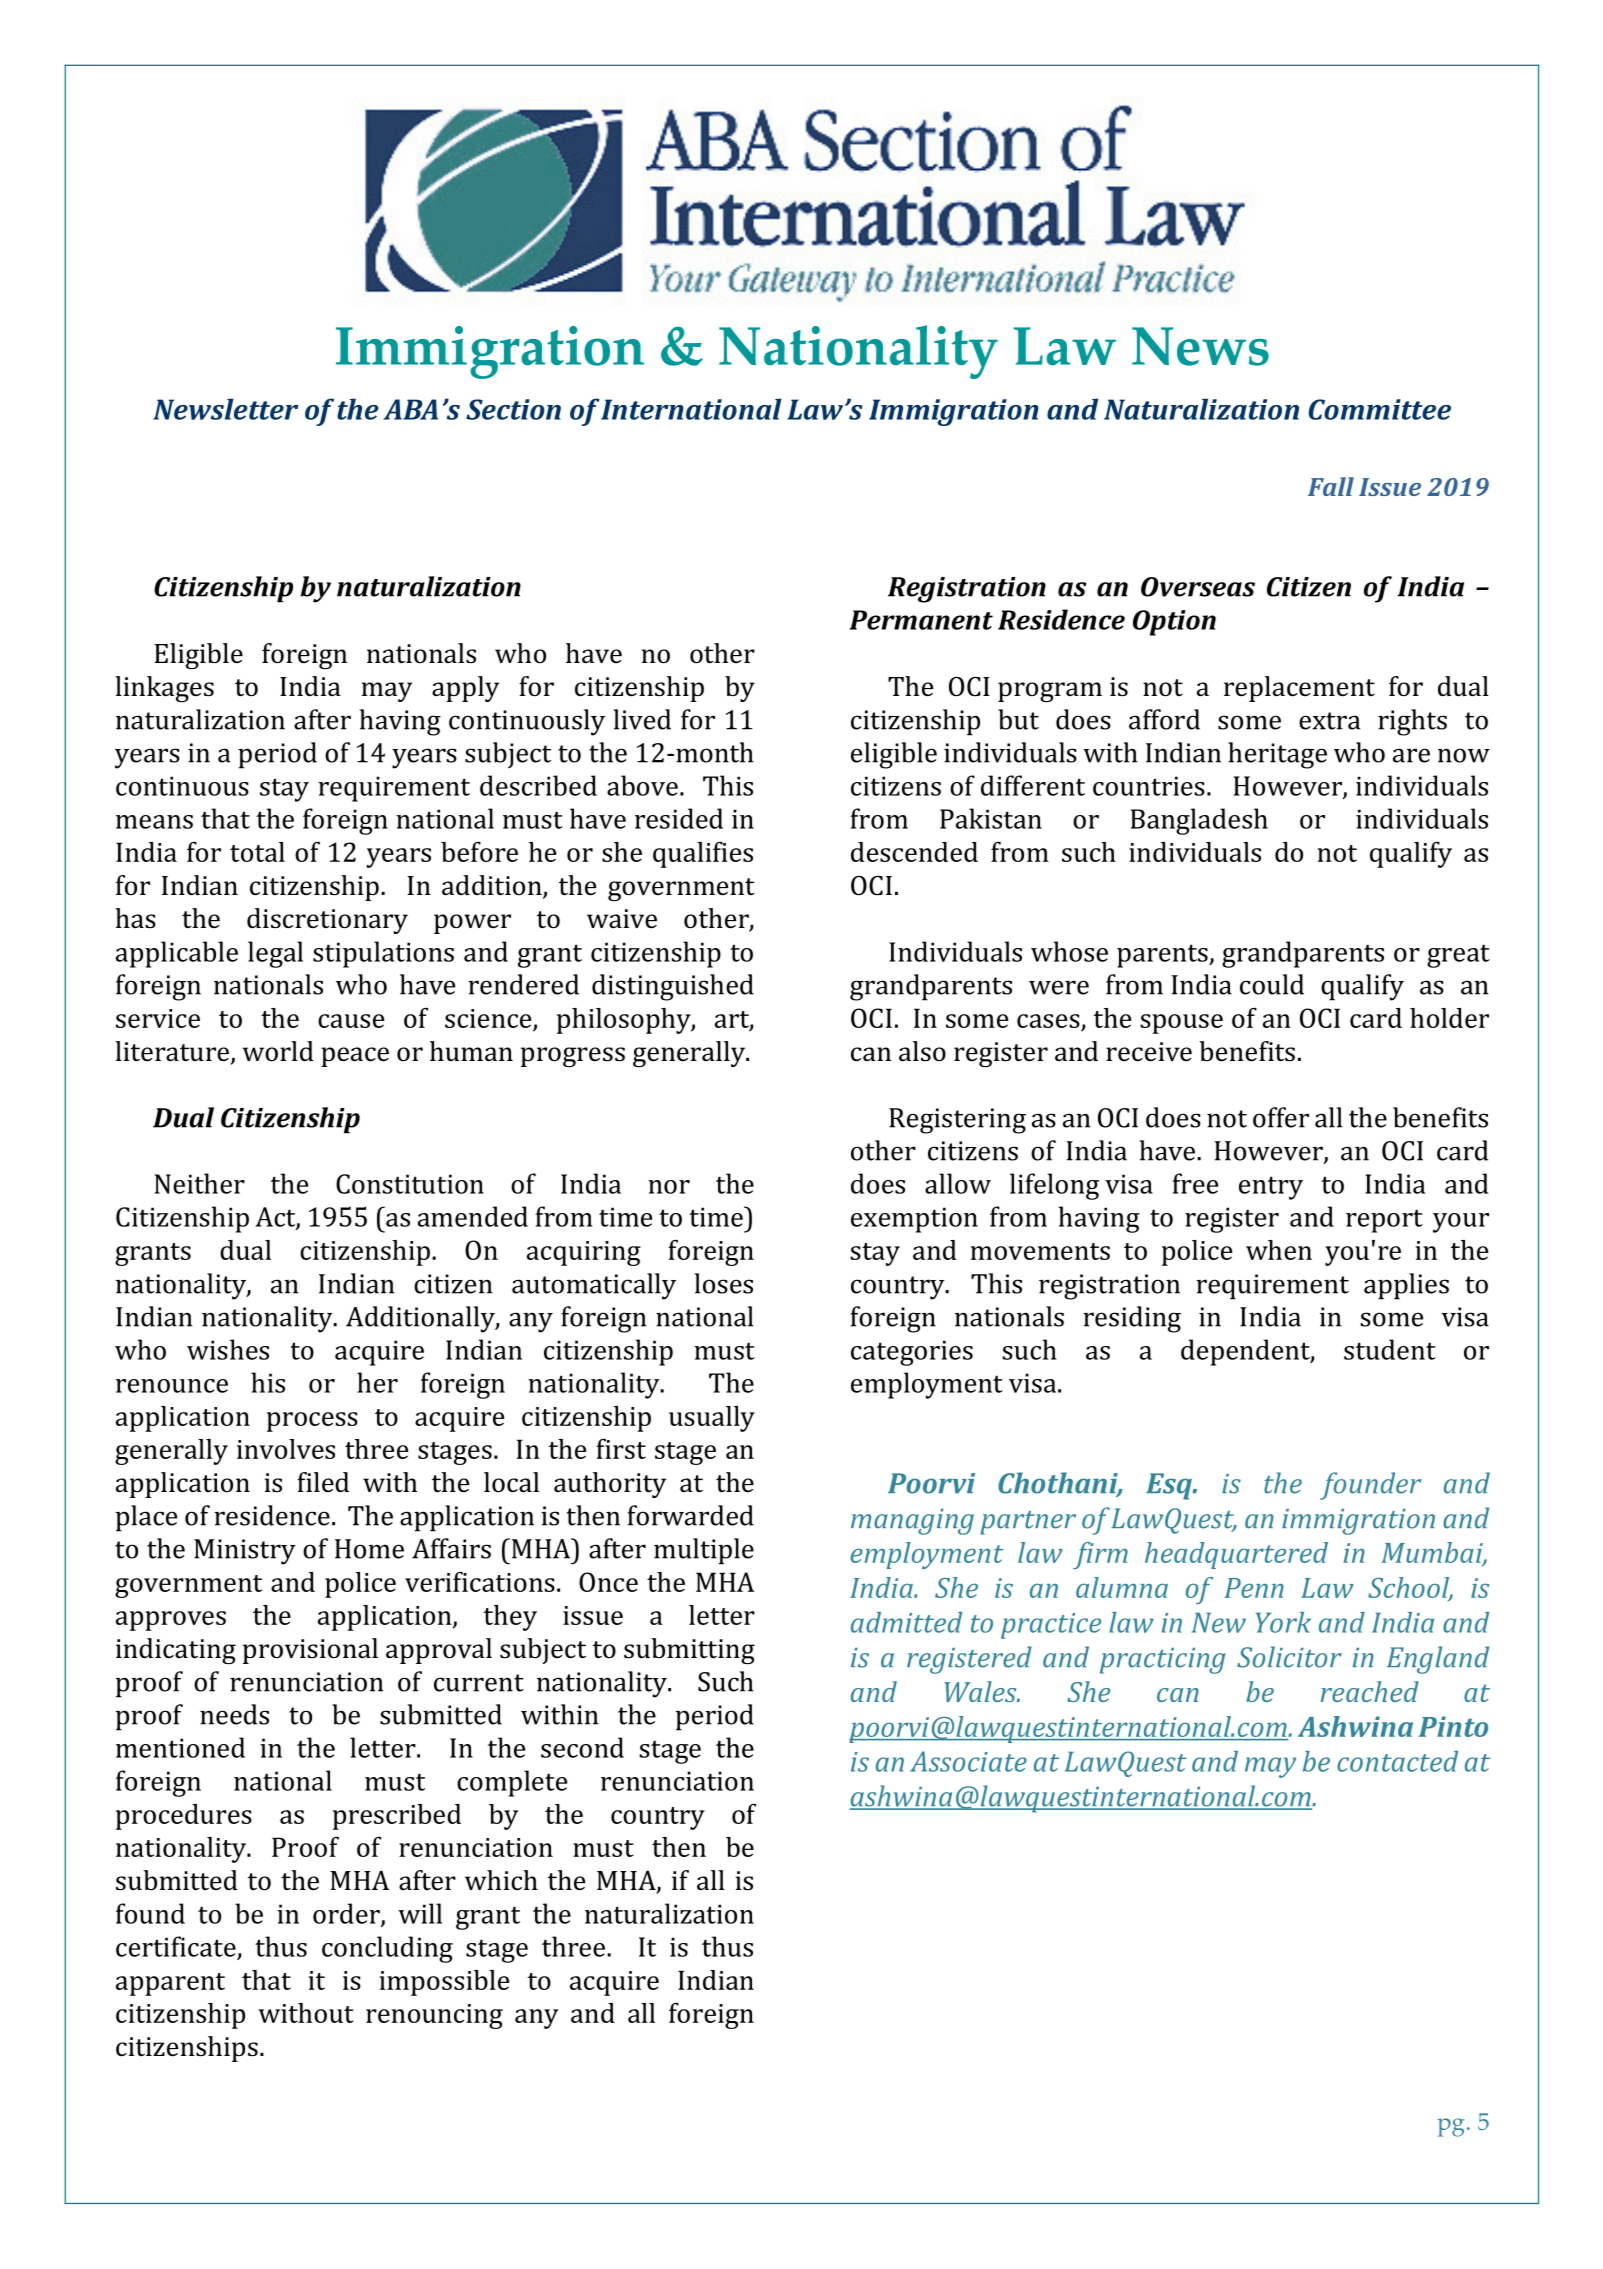 This image has height=2269, width=1603. What do you see at coordinates (914, 1220) in the image?
I see `exemption` at bounding box center [914, 1220].
